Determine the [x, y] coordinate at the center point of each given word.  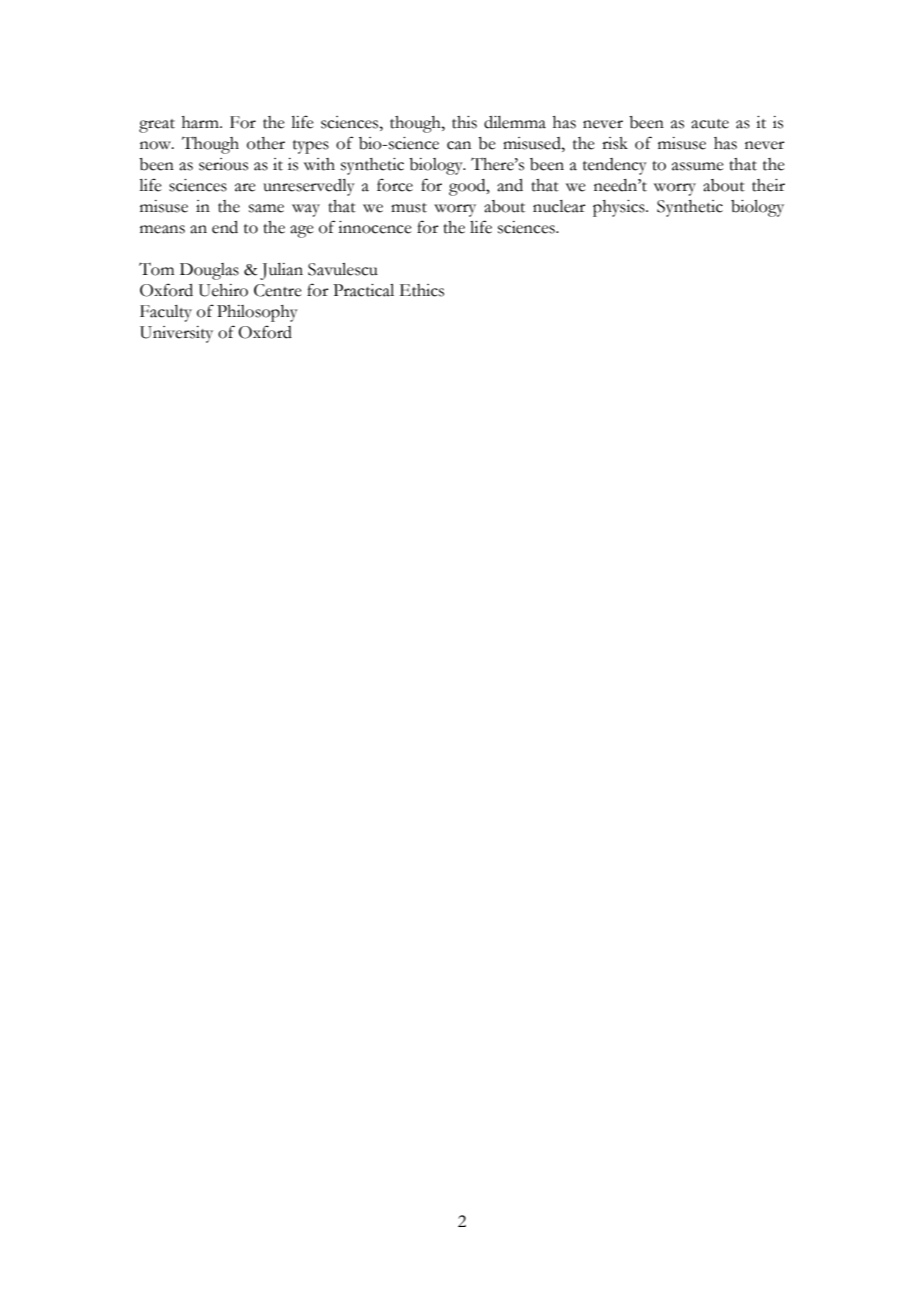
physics [620, 208]
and [510, 185]
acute [710, 124]
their [768, 185]
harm [201, 122]
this [464, 122]
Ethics [422, 290]
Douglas [209, 271]
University [176, 334]
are [245, 187]
